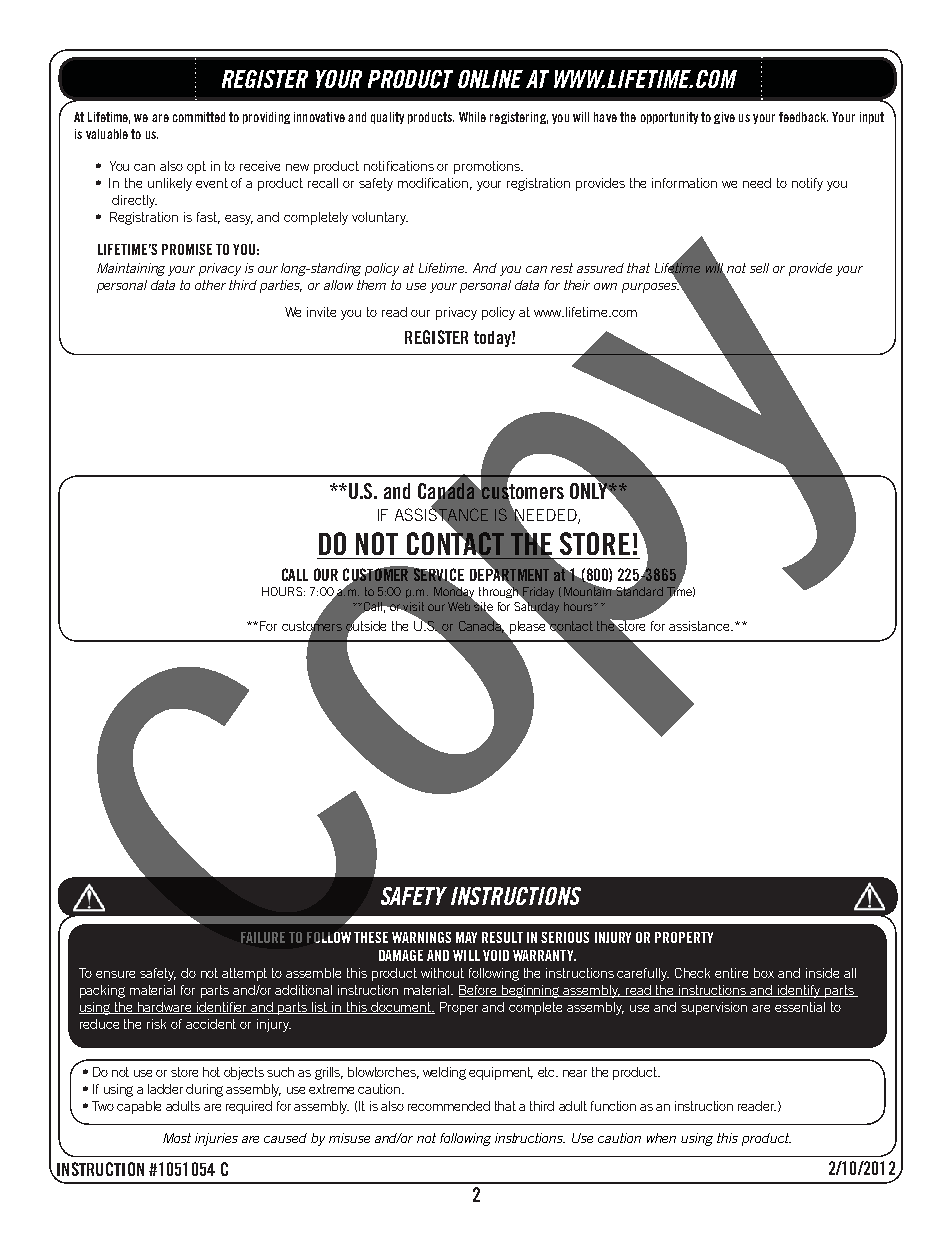  I want to click on when, so click(661, 1138).
